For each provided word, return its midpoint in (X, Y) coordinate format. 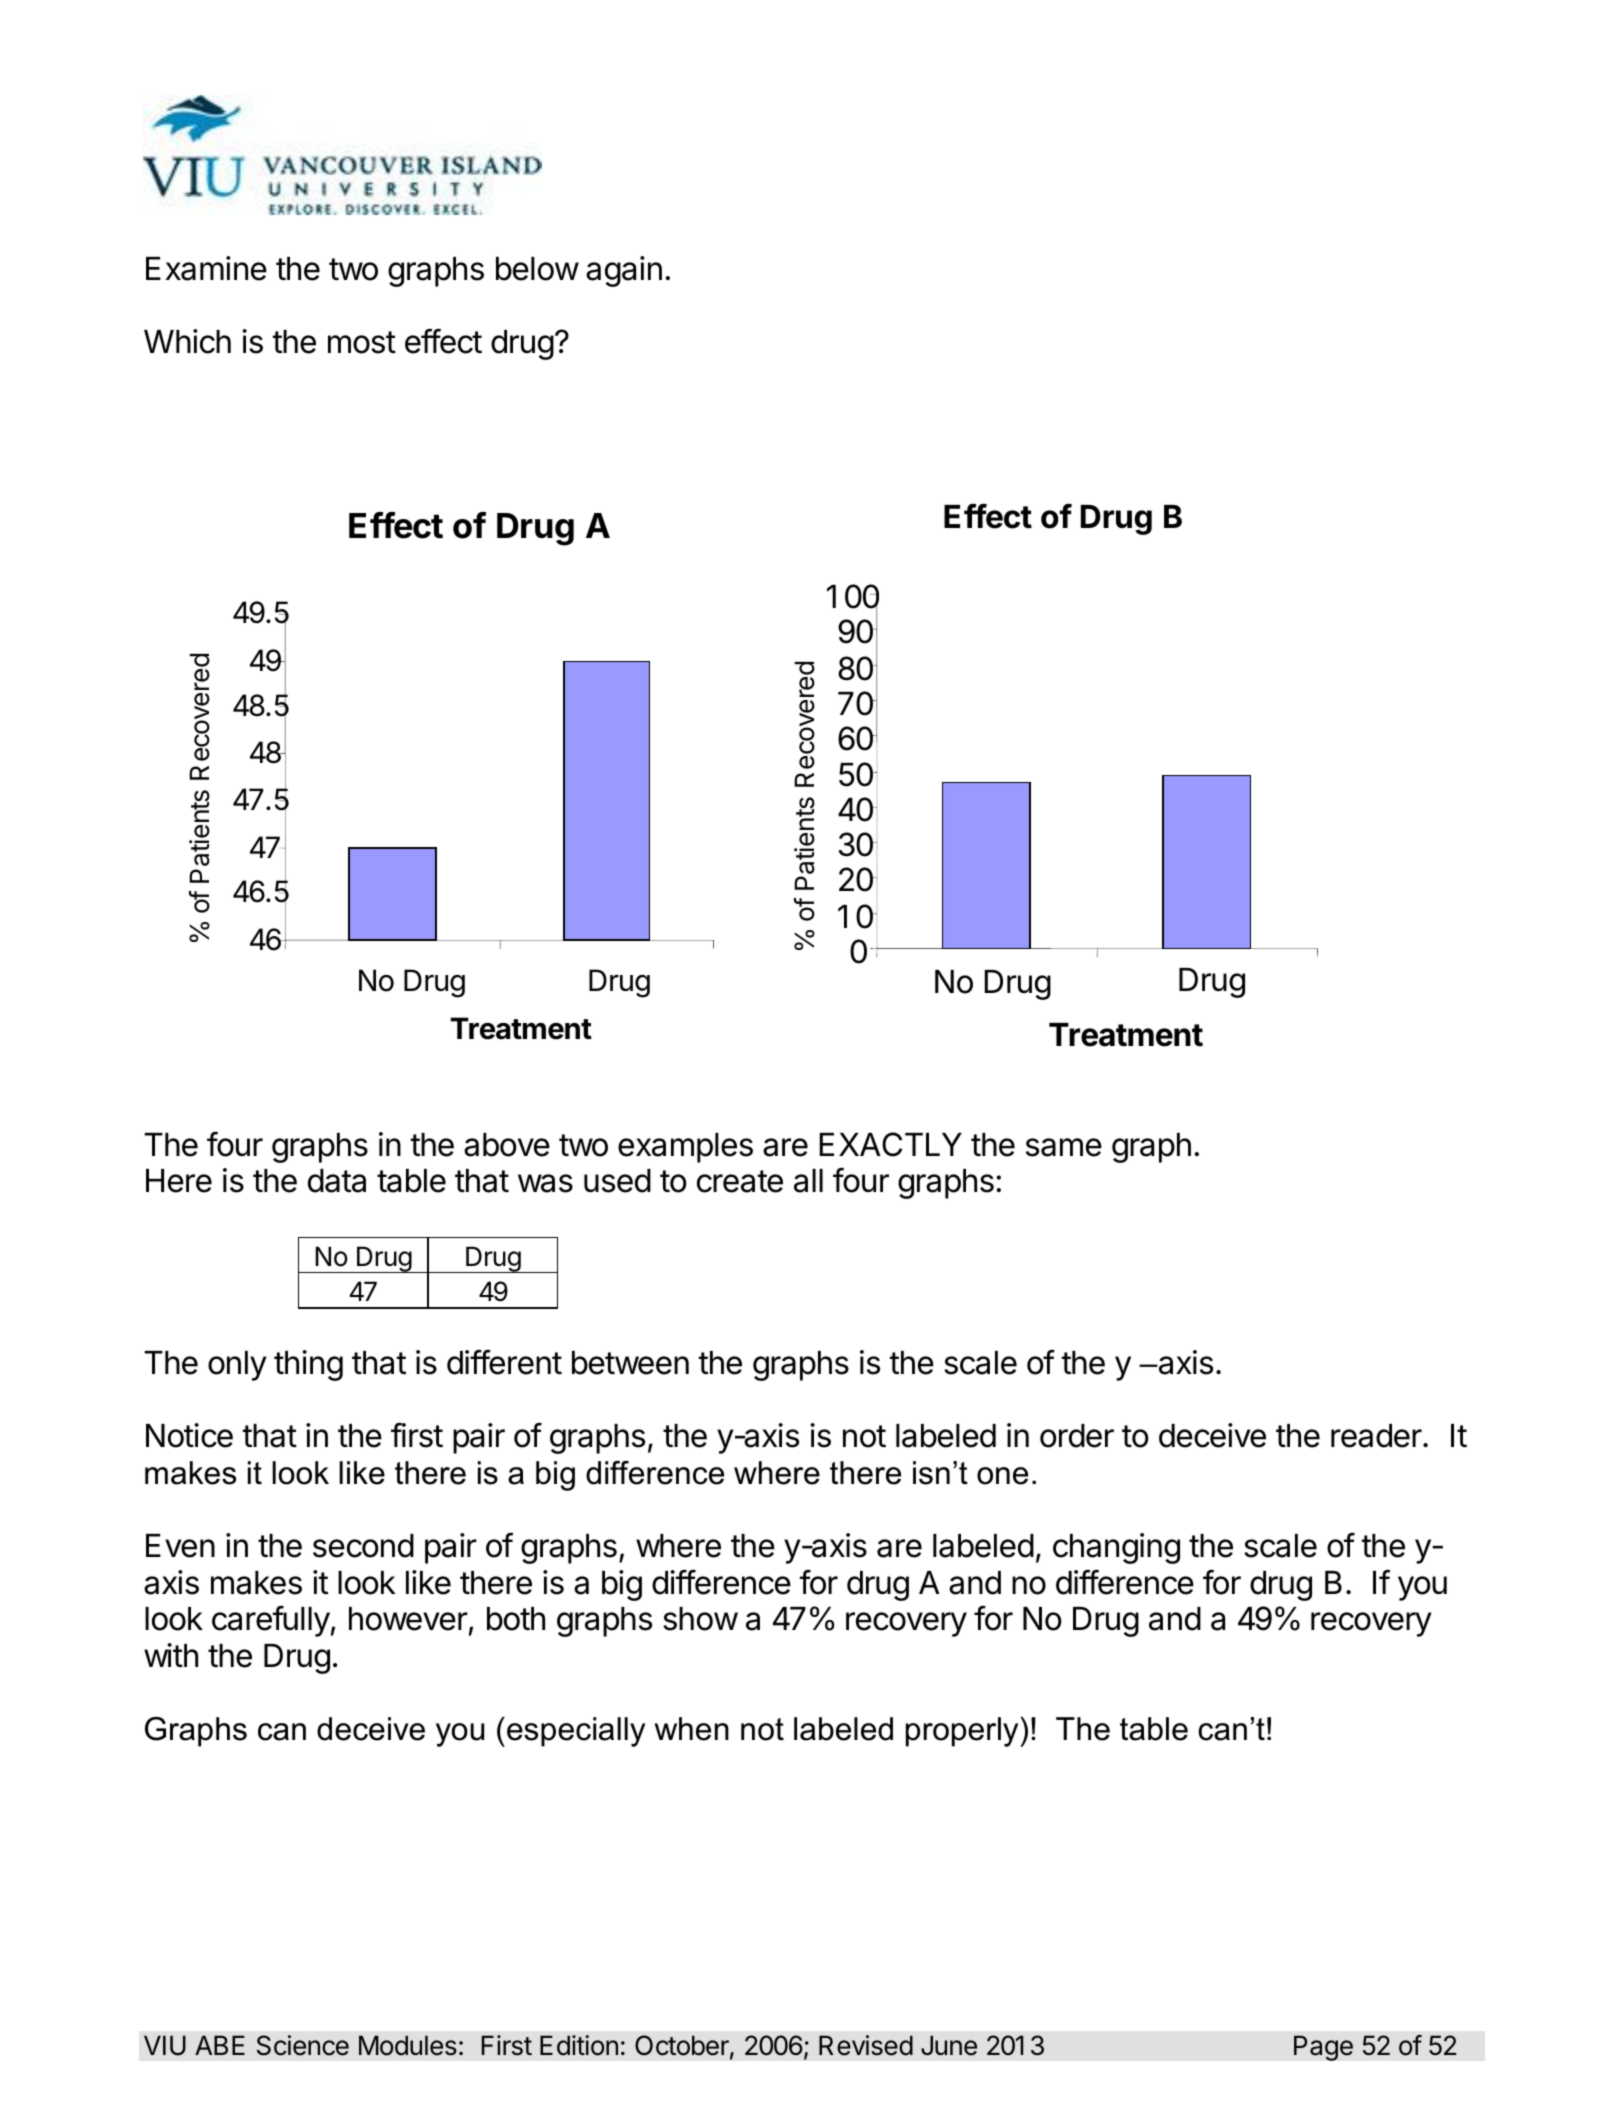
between (630, 1363)
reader (1376, 1436)
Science (303, 2045)
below (537, 269)
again (624, 271)
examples (685, 1148)
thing (308, 1365)
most (362, 342)
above (507, 1145)
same (1064, 1147)
